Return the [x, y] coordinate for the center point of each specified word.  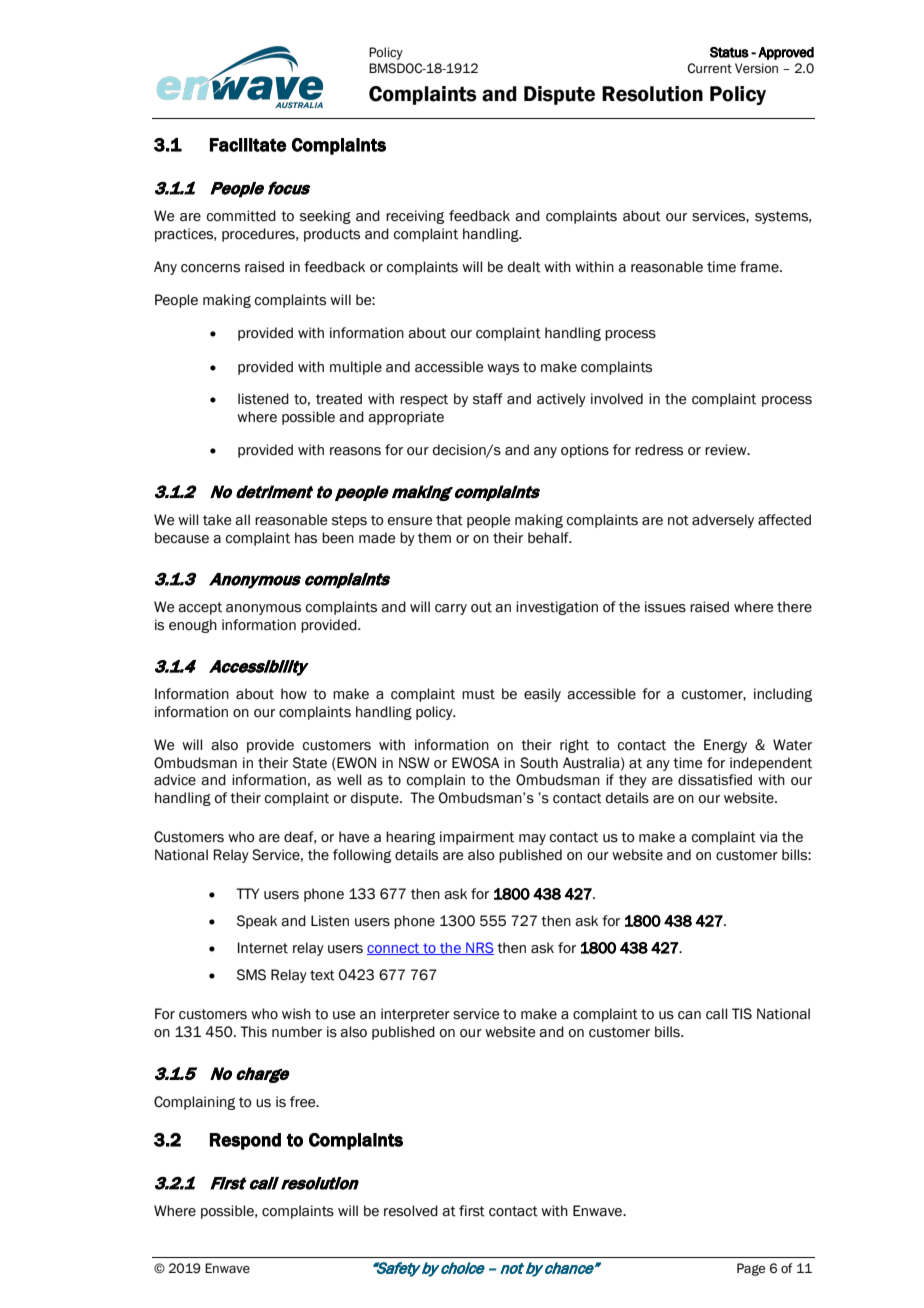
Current [709, 68]
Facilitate [248, 145]
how [294, 694]
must [478, 694]
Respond [245, 1141]
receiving [415, 217]
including [783, 695]
